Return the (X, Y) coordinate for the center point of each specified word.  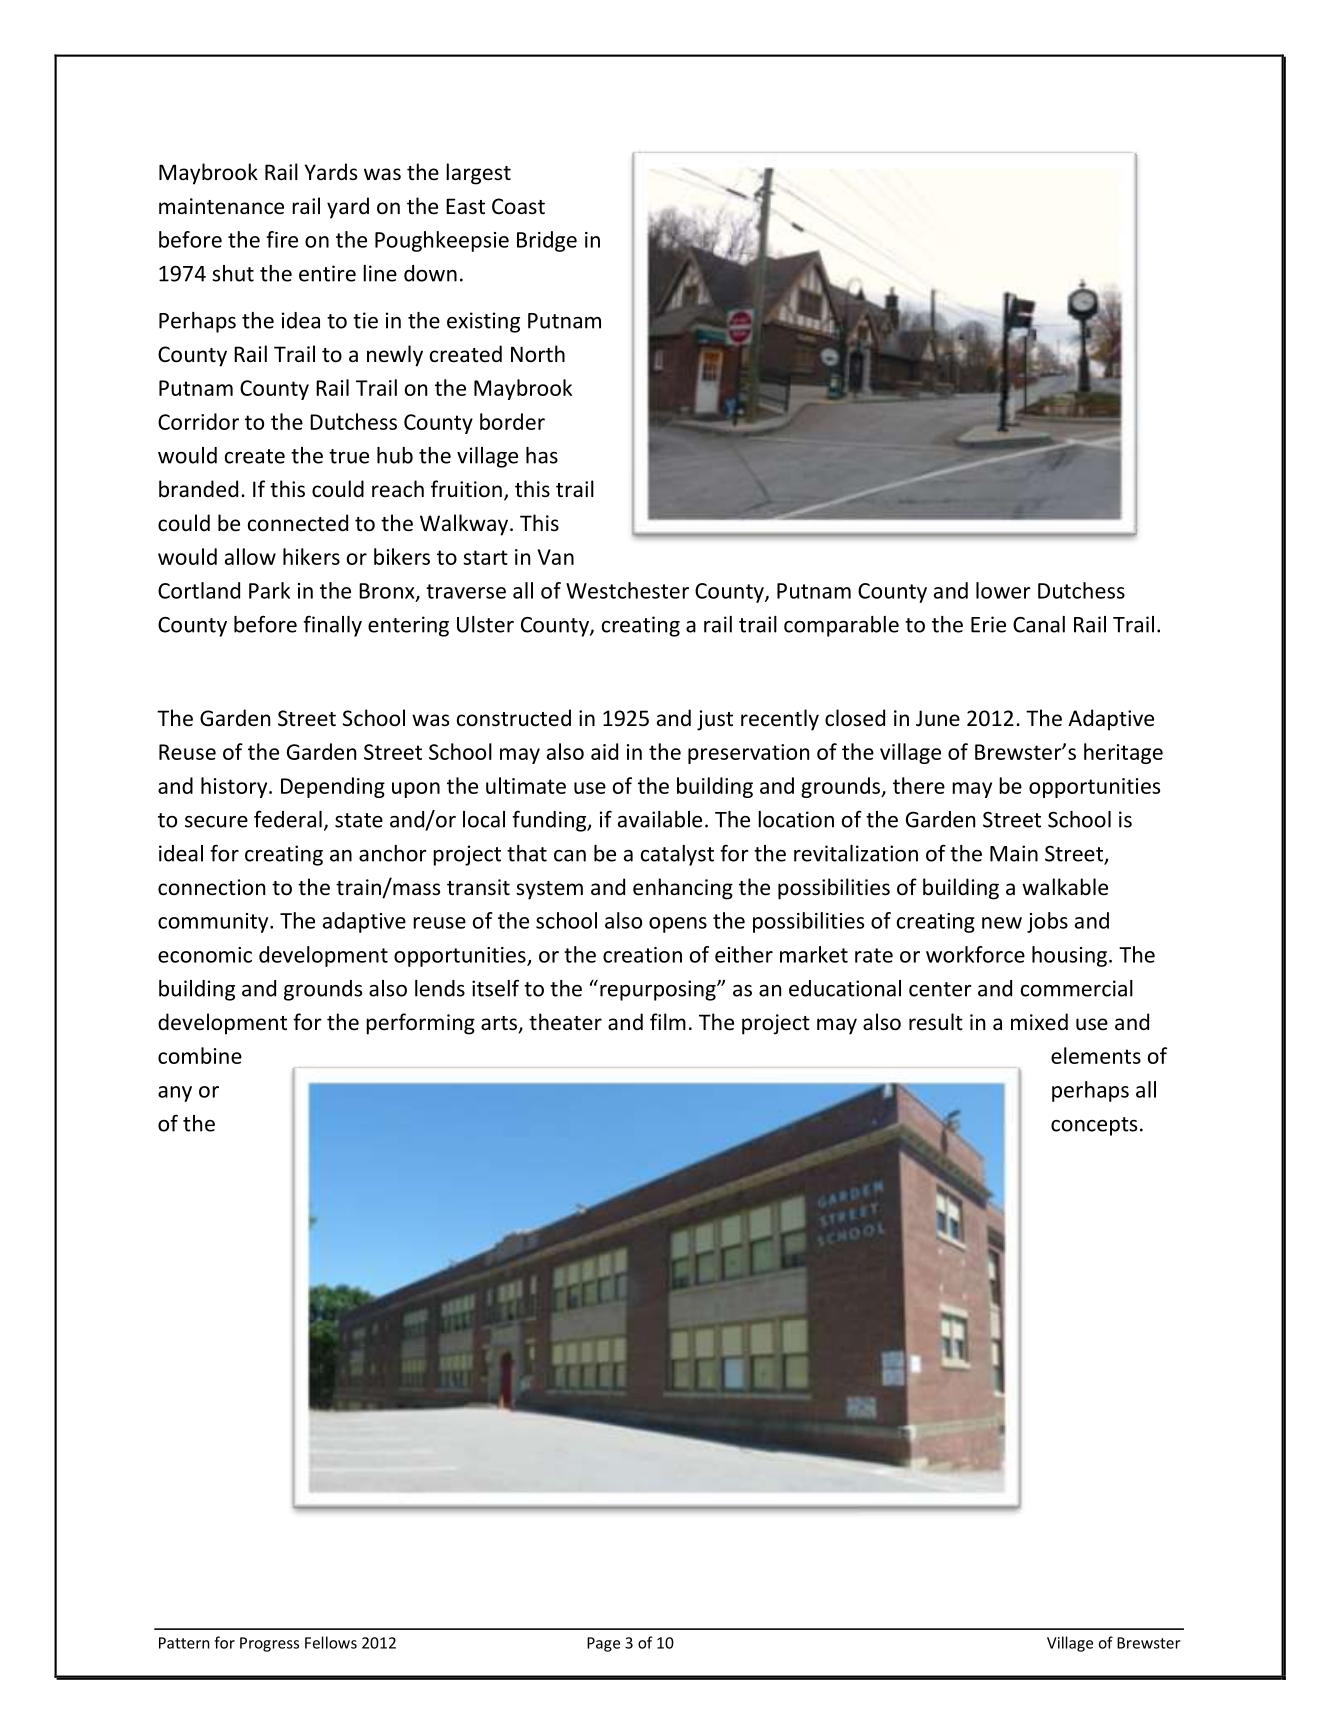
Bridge (547, 241)
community (214, 923)
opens (678, 925)
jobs (1047, 922)
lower (1003, 590)
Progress (269, 1644)
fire (282, 239)
